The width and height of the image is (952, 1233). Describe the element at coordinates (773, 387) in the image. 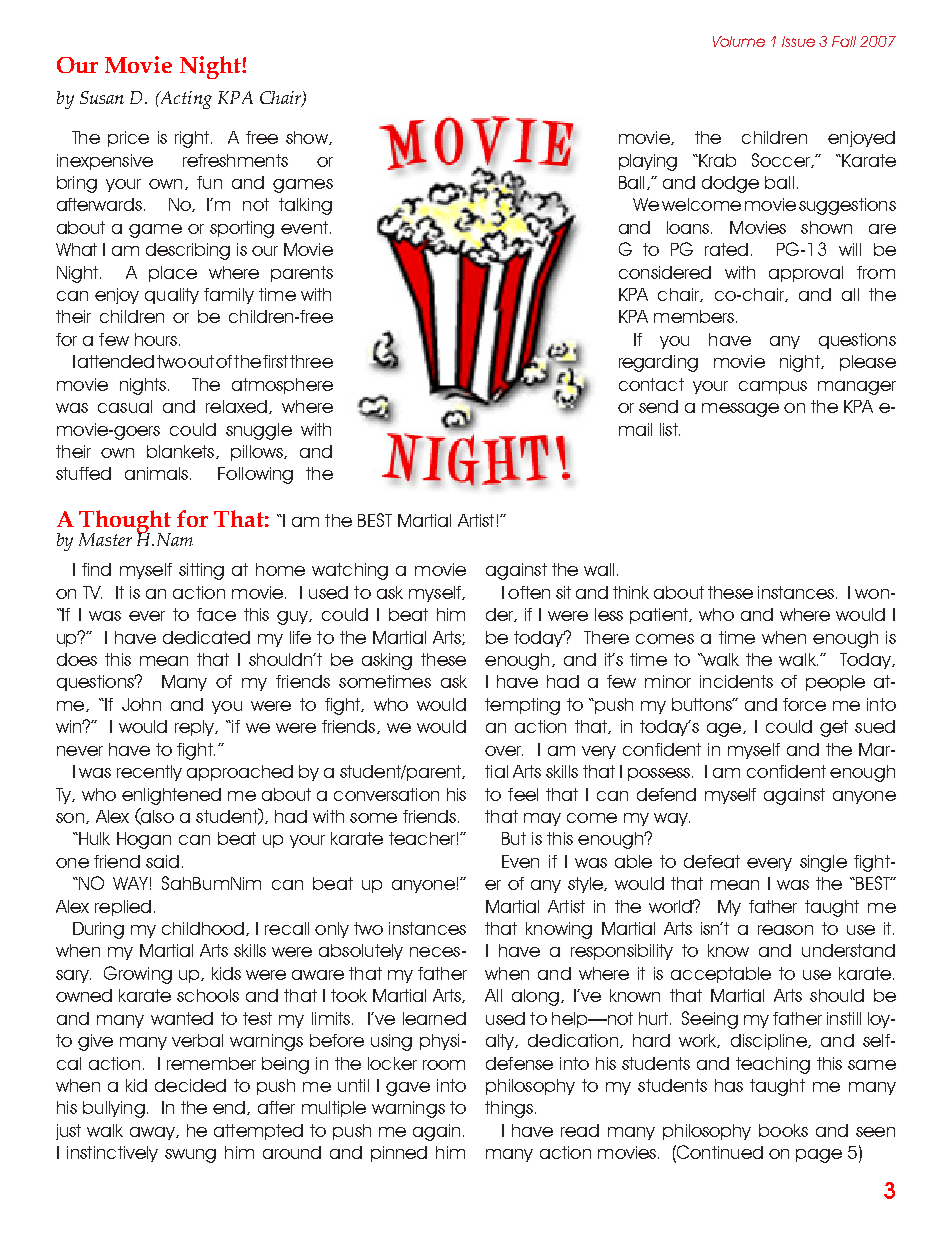

I see `campus` at that location.
